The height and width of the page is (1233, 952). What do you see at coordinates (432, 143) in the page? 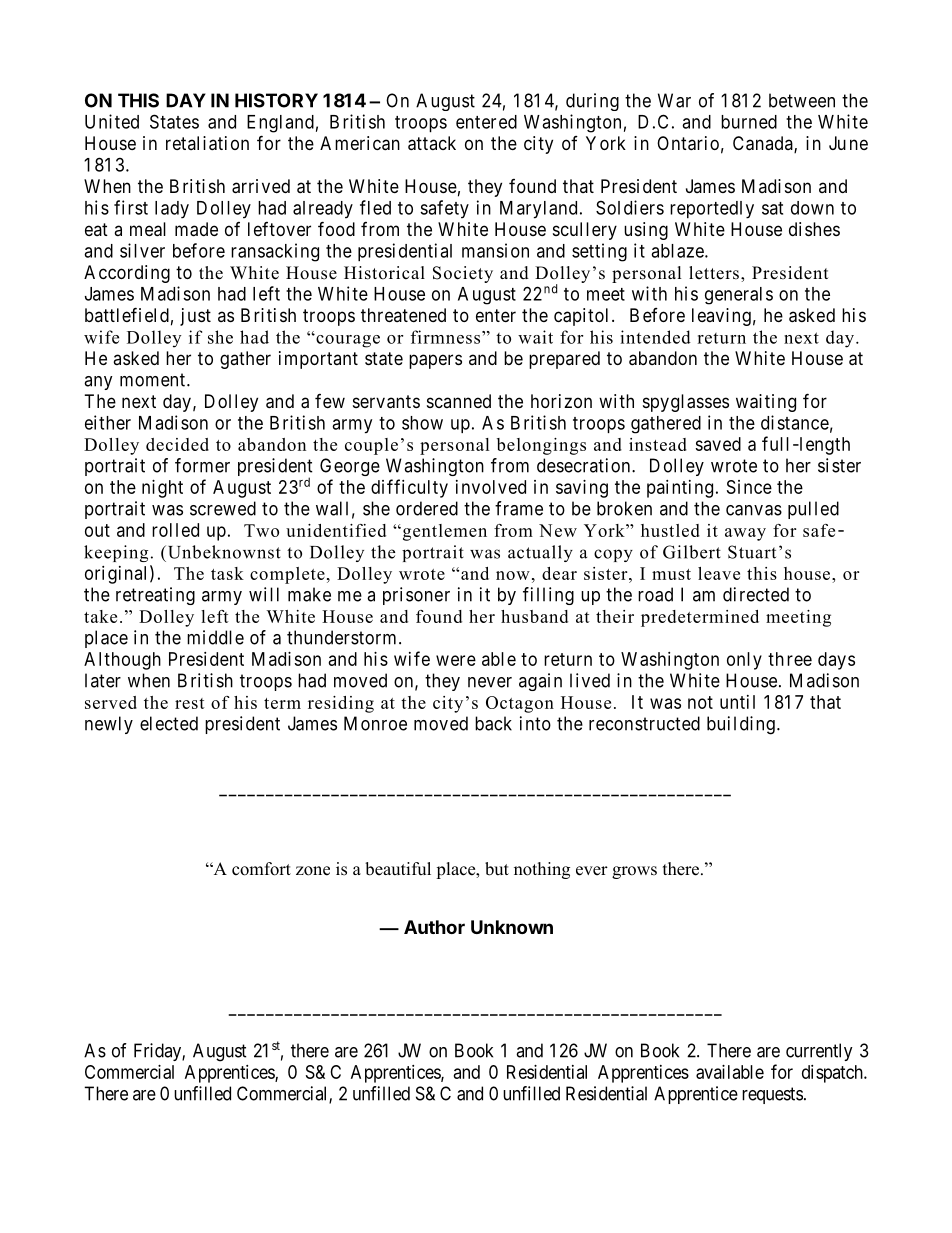
I see `attack` at bounding box center [432, 143].
